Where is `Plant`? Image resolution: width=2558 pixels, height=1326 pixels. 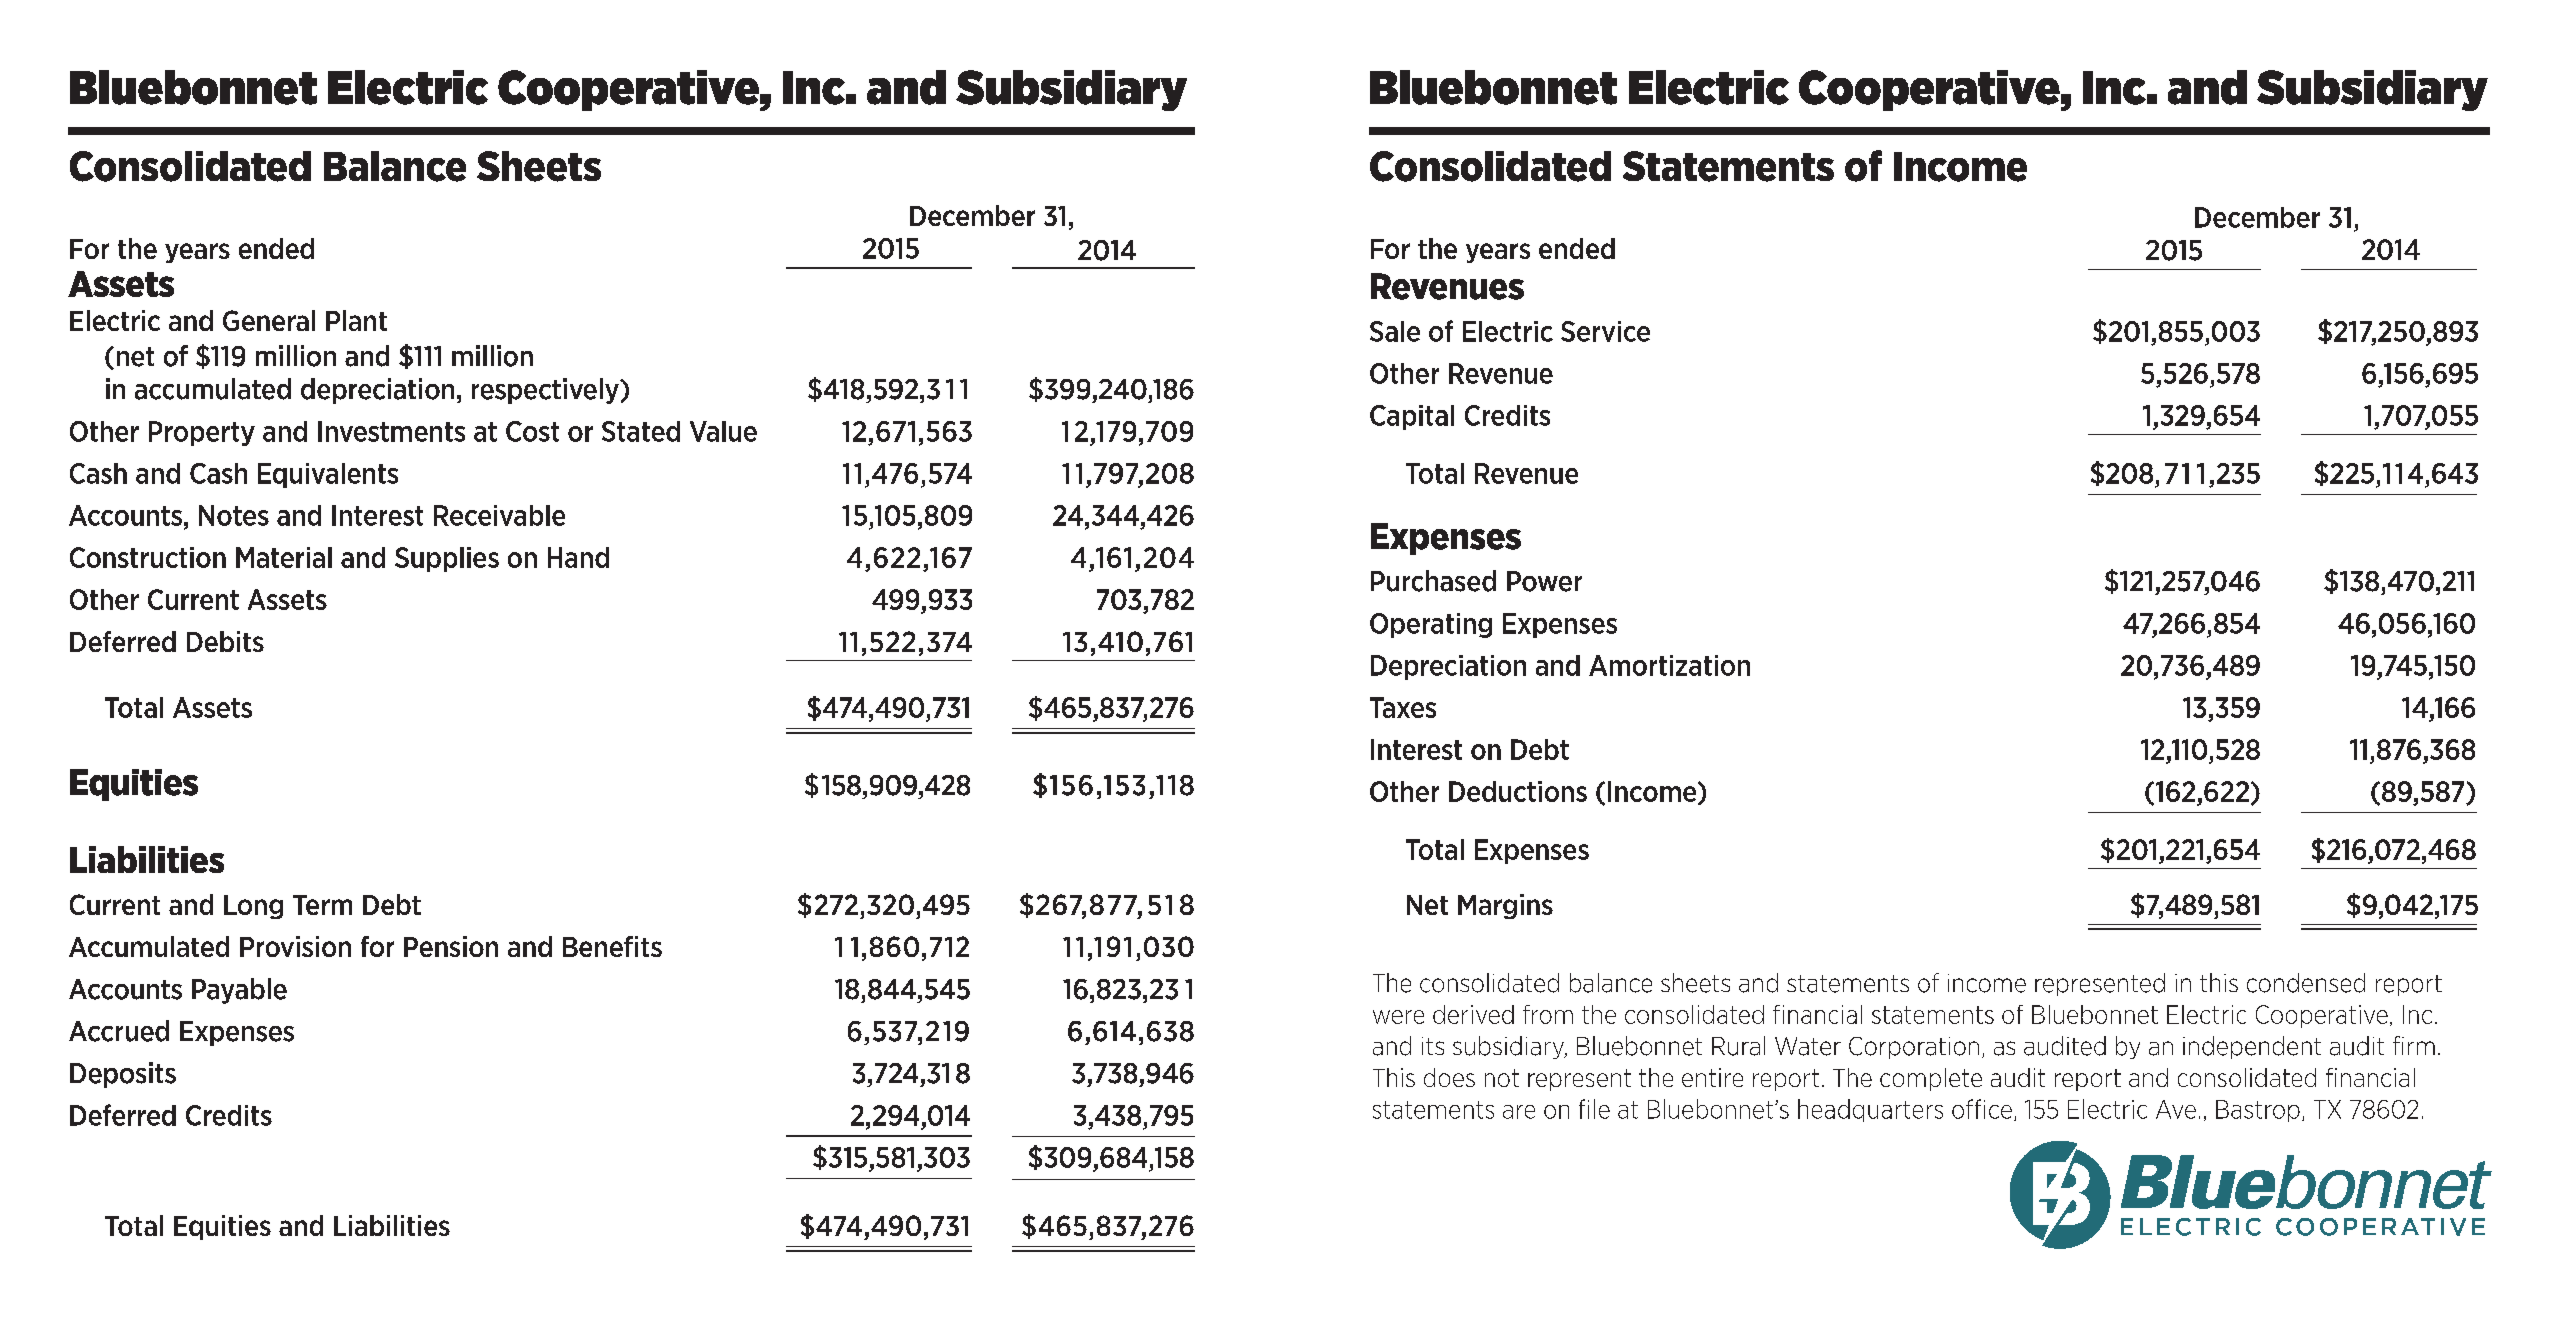 Plant is located at coordinates (356, 320).
